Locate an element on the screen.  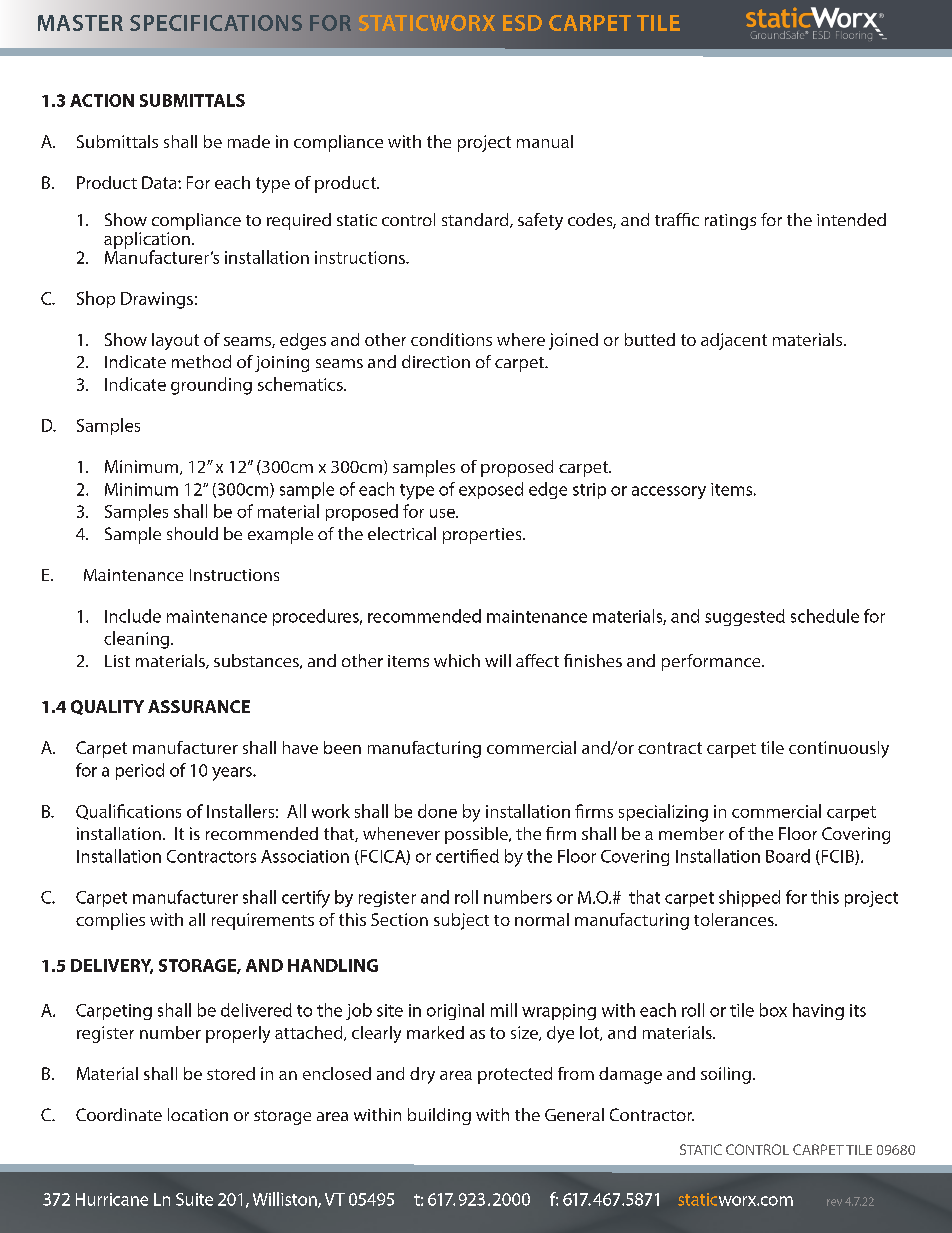
Suite is located at coordinates (194, 1199).
